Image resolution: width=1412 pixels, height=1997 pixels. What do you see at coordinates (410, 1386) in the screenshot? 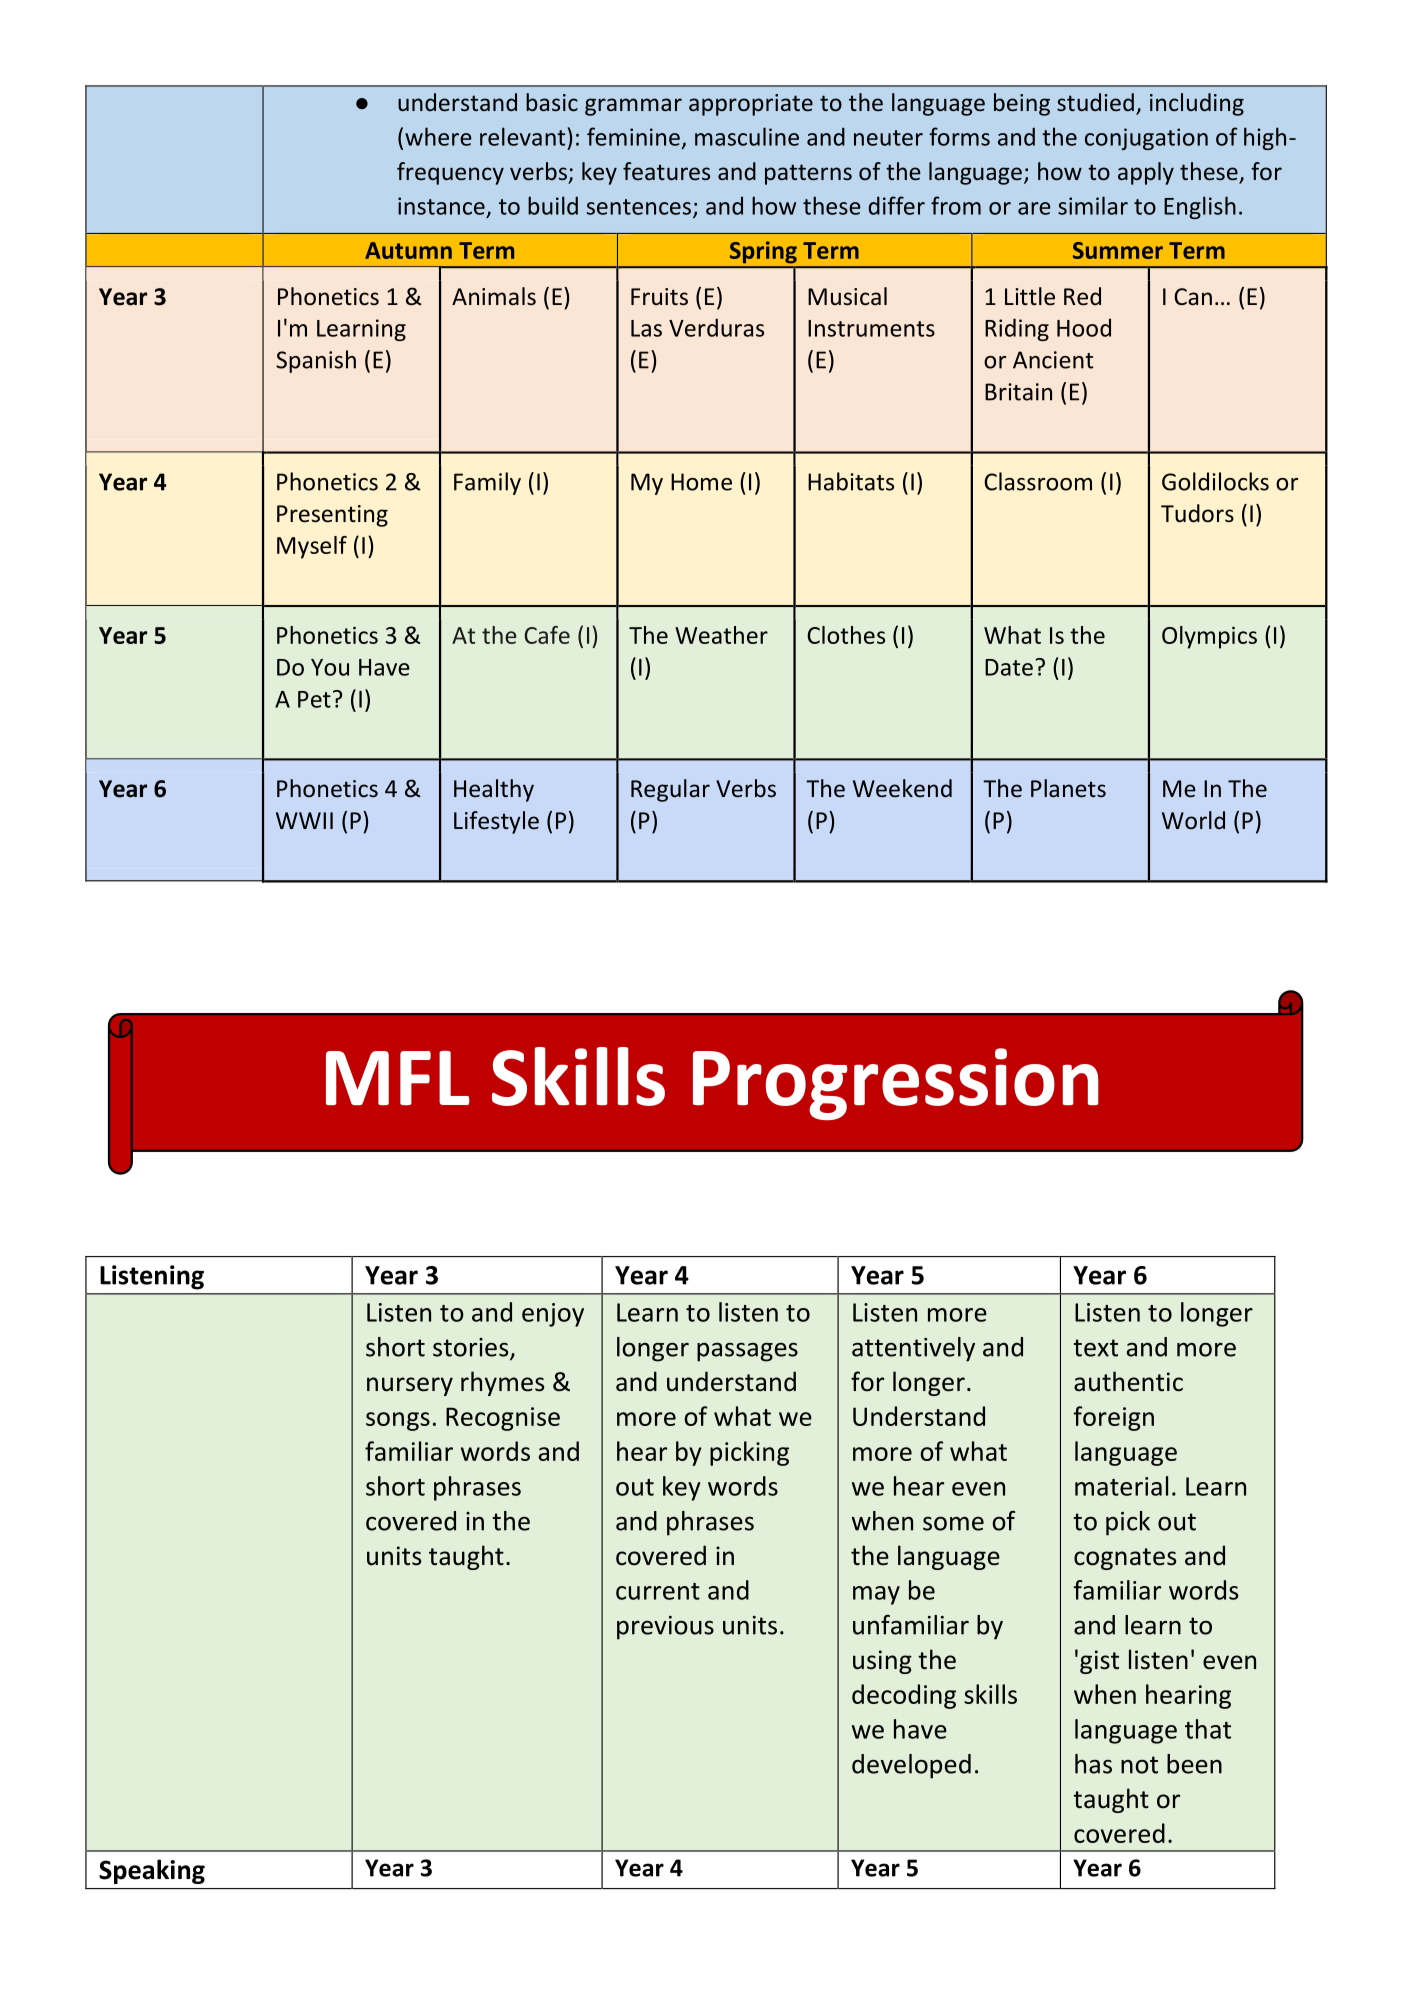
I see `nursery` at bounding box center [410, 1386].
